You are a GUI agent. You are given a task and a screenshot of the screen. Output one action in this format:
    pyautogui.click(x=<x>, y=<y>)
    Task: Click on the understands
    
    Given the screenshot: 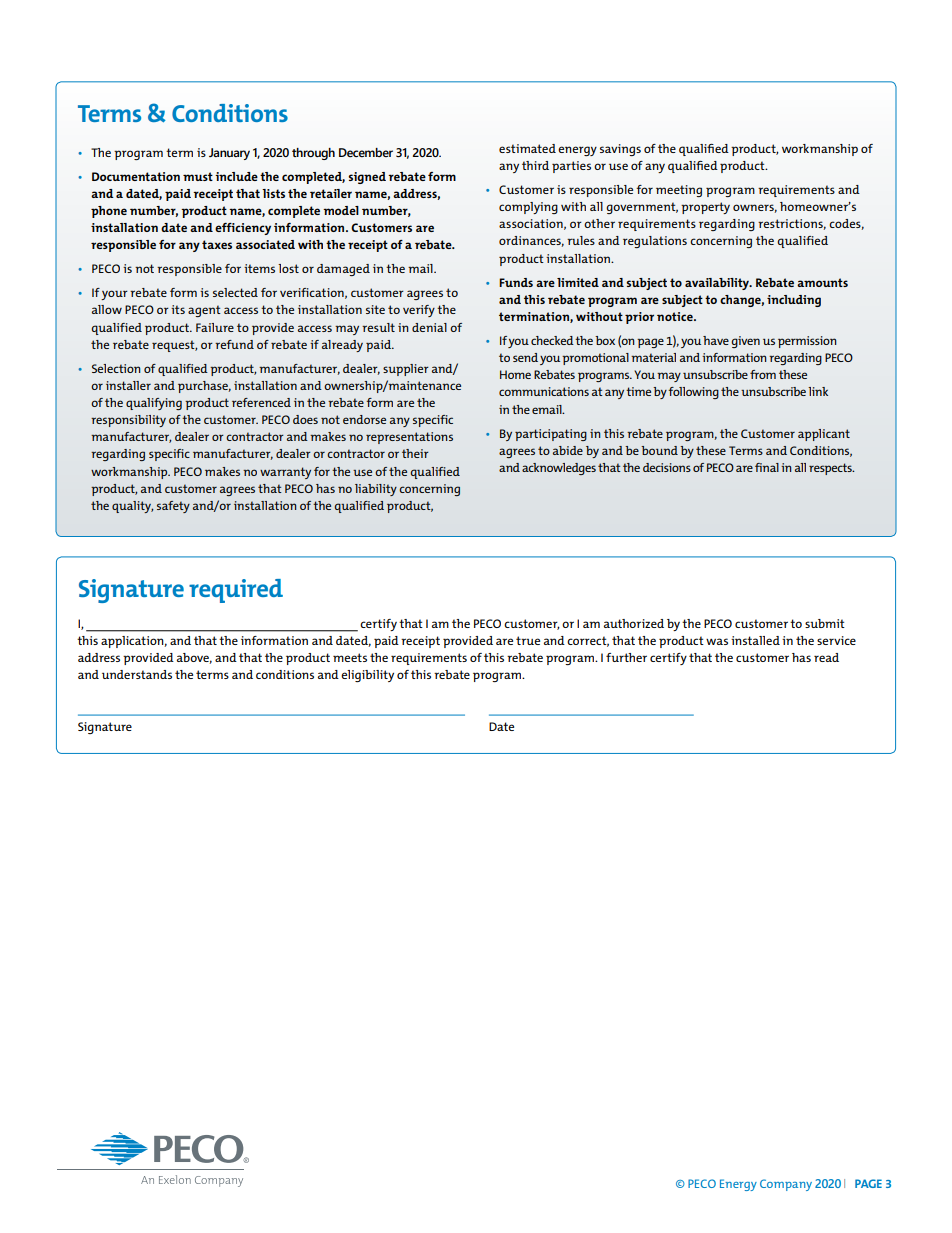 What is the action you would take?
    pyautogui.click(x=137, y=674)
